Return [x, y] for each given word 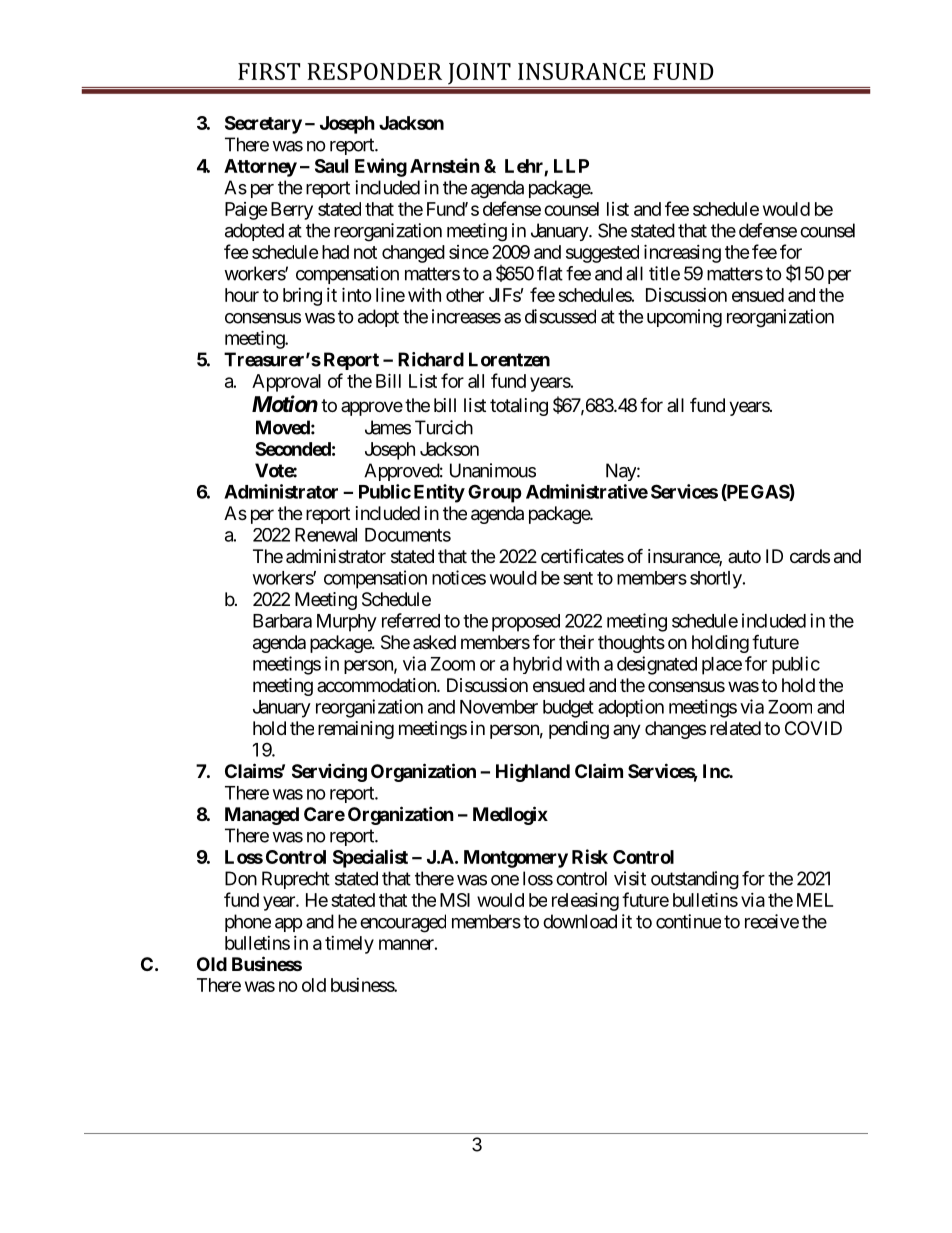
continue [688, 921]
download [580, 921]
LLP [571, 166]
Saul [331, 166]
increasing [682, 253]
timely [349, 945]
